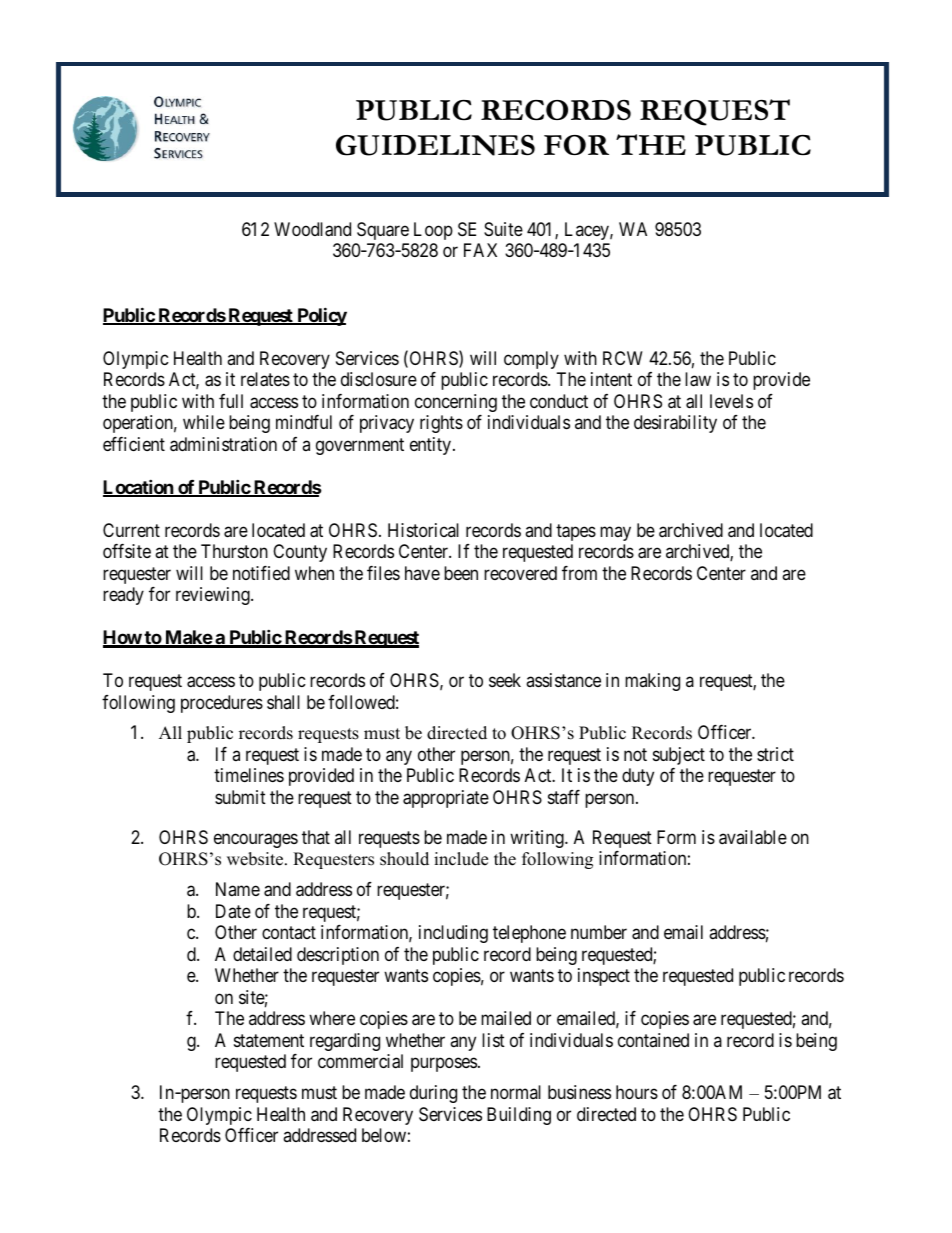 The height and width of the screenshot is (1233, 952). What do you see at coordinates (503, 229) in the screenshot?
I see `Suite` at bounding box center [503, 229].
